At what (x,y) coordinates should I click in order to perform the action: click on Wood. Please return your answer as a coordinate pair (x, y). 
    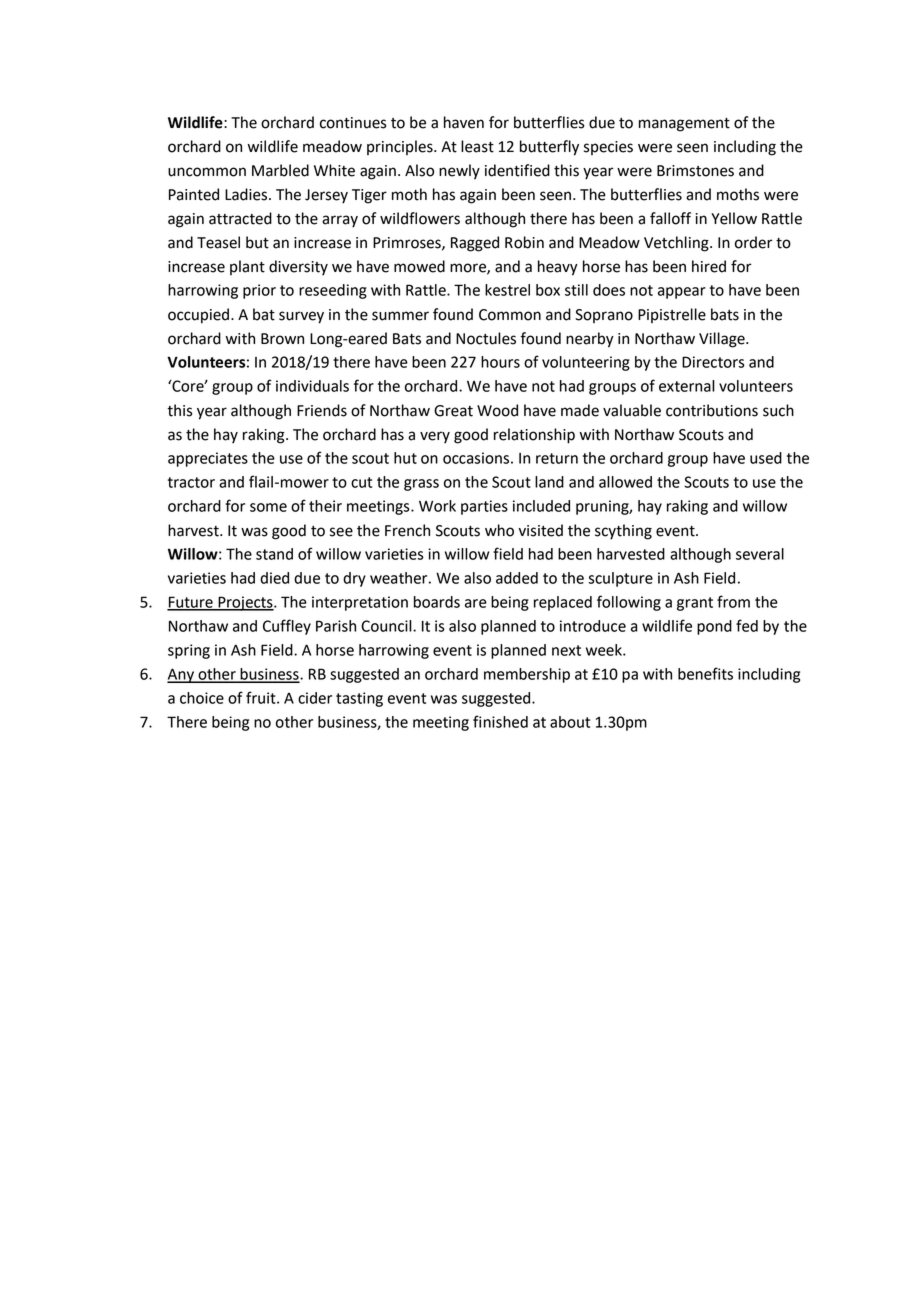
    Looking at the image, I should click on (497, 410).
